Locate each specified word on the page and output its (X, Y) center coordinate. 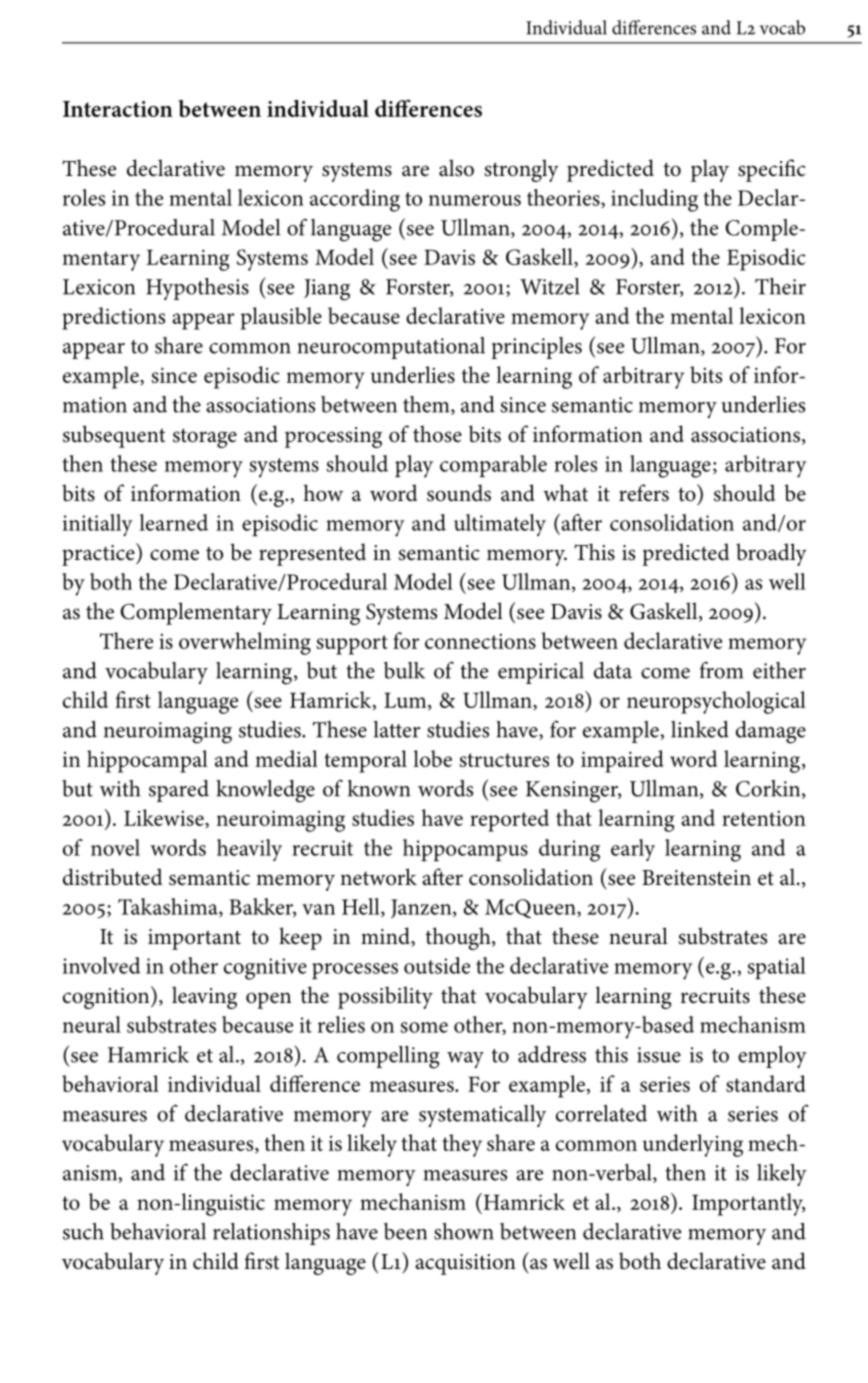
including (654, 200)
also (456, 168)
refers (644, 493)
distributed (112, 877)
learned (174, 522)
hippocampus (465, 850)
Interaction (118, 109)
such (83, 1231)
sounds (459, 493)
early (633, 850)
